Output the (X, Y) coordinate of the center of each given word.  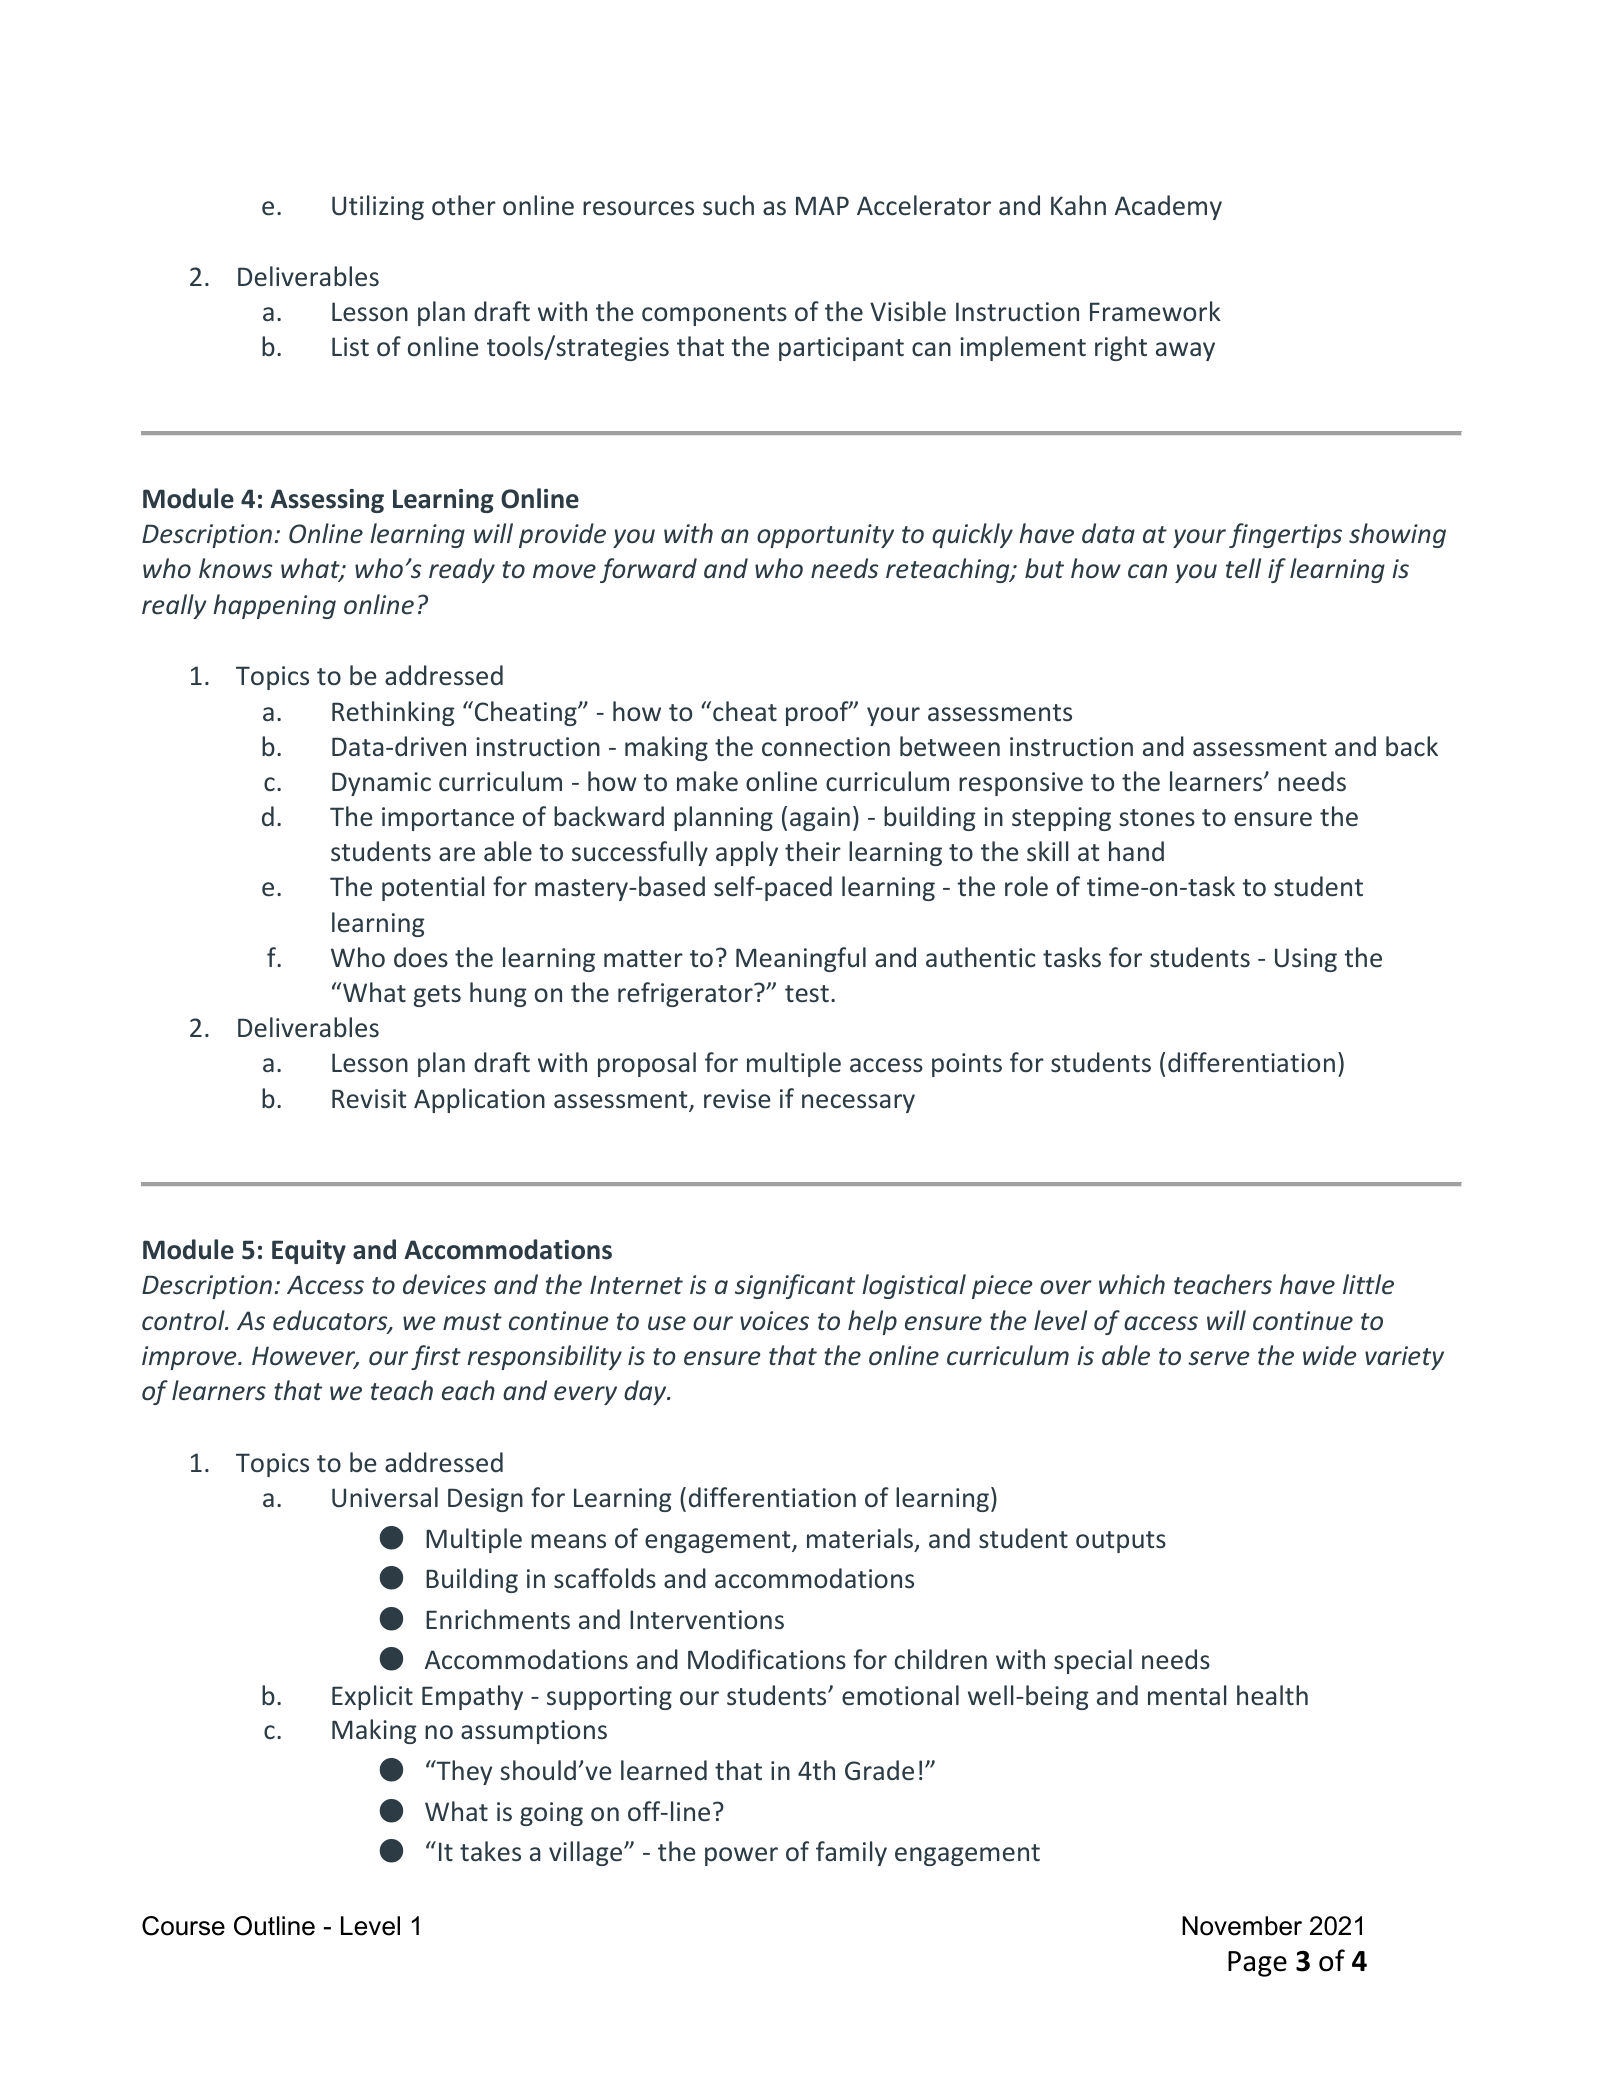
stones (1157, 818)
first (436, 1357)
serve (1219, 1358)
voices (774, 1321)
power (741, 1856)
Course (183, 1926)
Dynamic (381, 784)
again (820, 819)
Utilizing (378, 207)
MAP (822, 205)
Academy (1168, 207)
